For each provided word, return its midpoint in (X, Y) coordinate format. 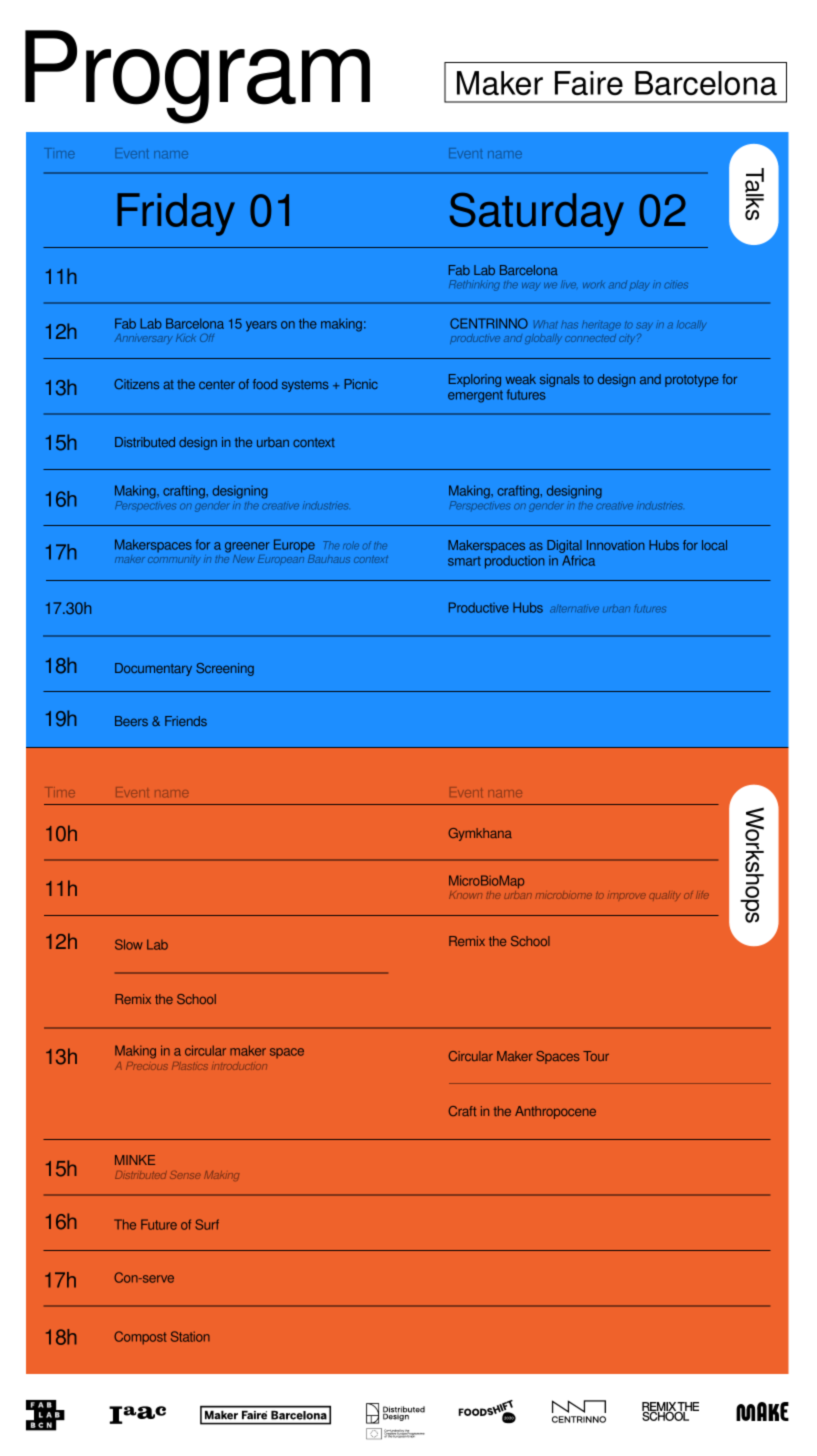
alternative (574, 608)
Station (190, 1336)
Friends (186, 721)
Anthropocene (555, 1112)
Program (197, 77)
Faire (589, 83)
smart (464, 561)
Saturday (537, 214)
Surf (207, 1224)
